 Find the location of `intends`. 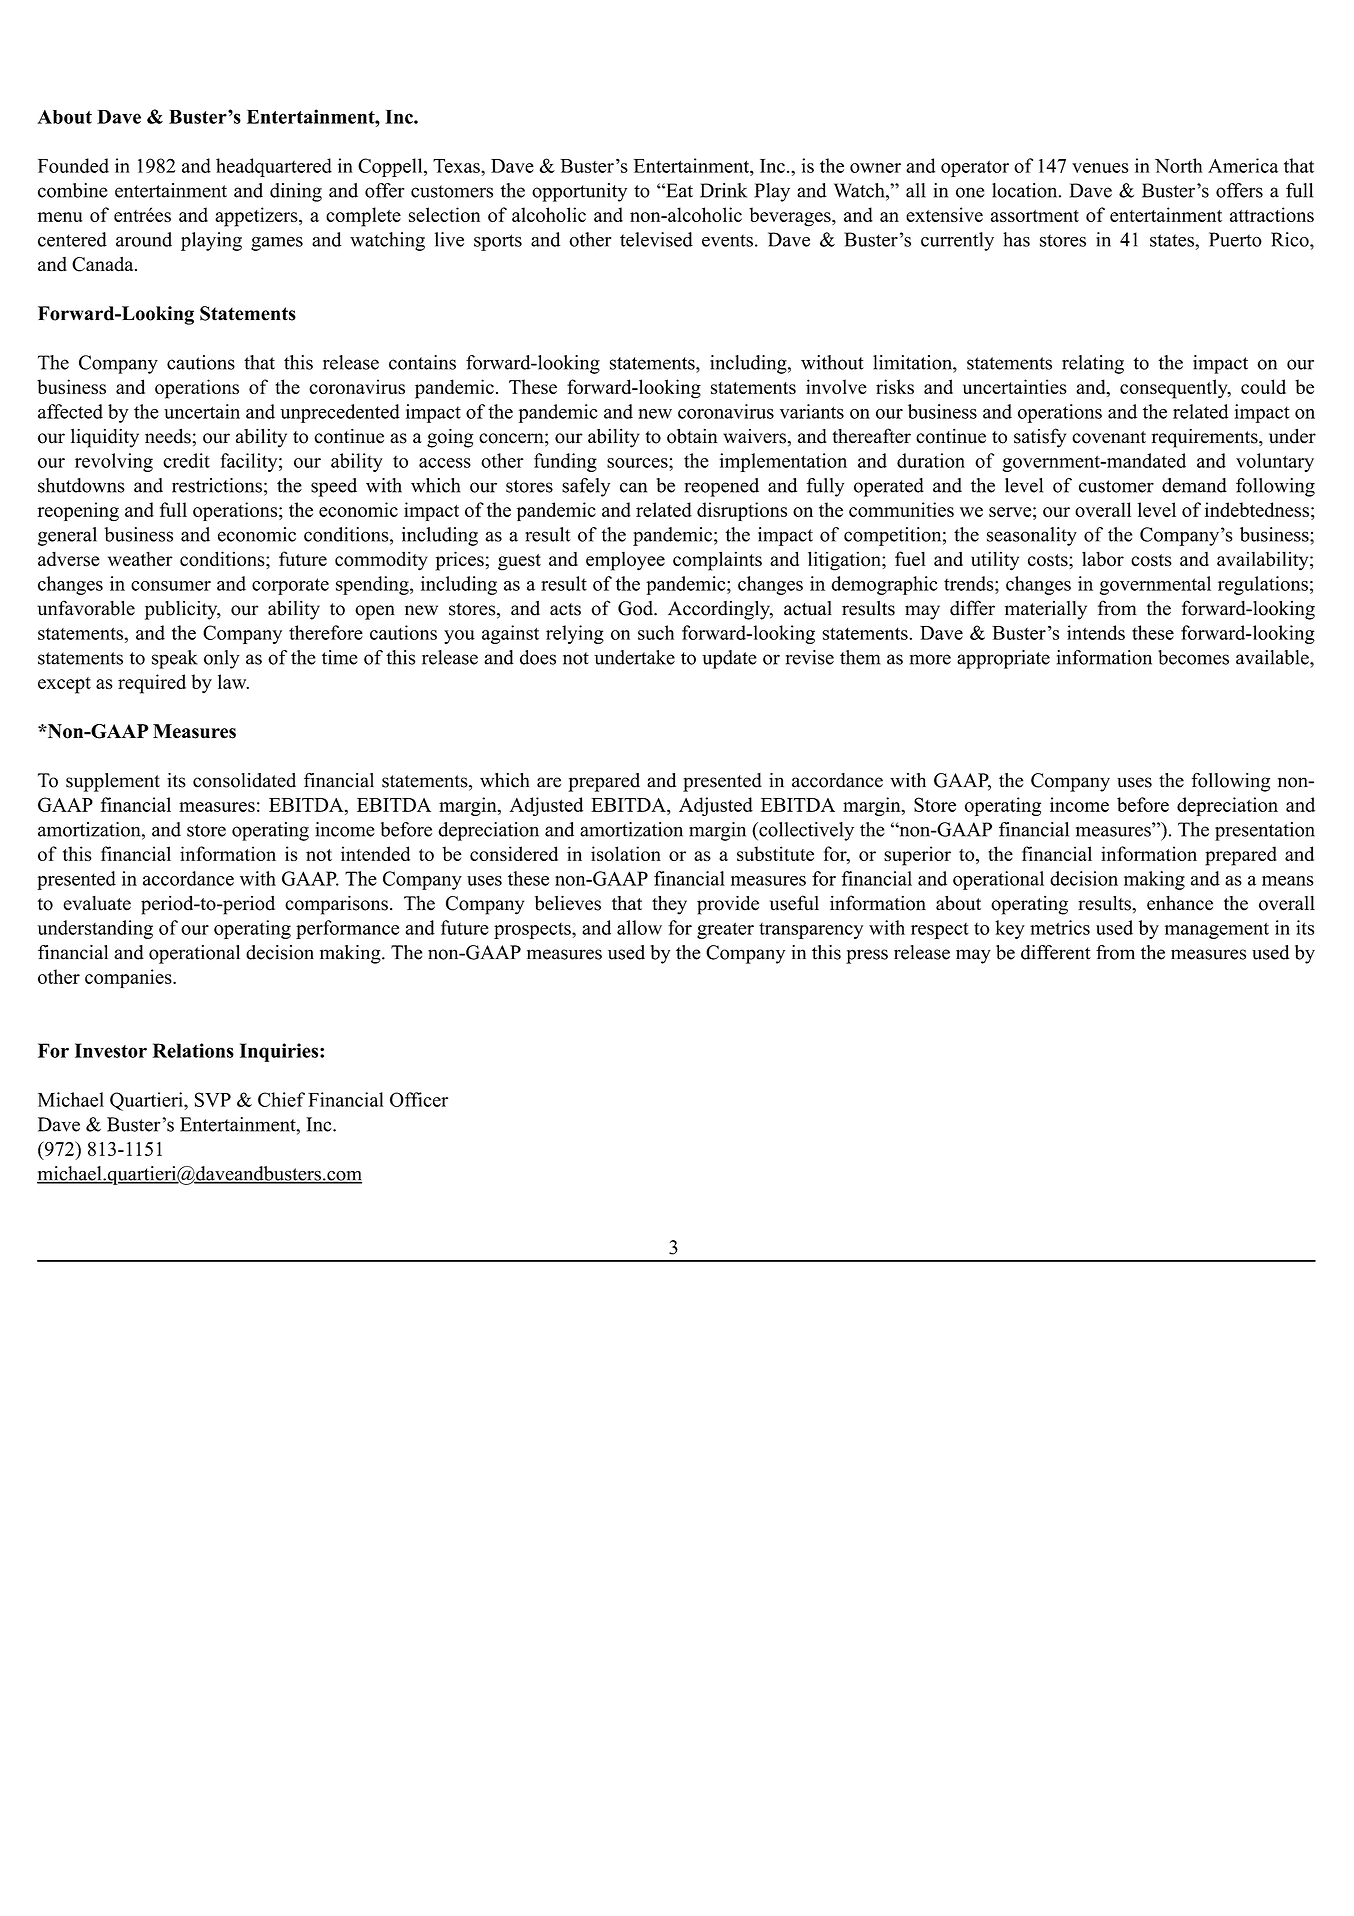

intends is located at coordinates (1096, 632).
